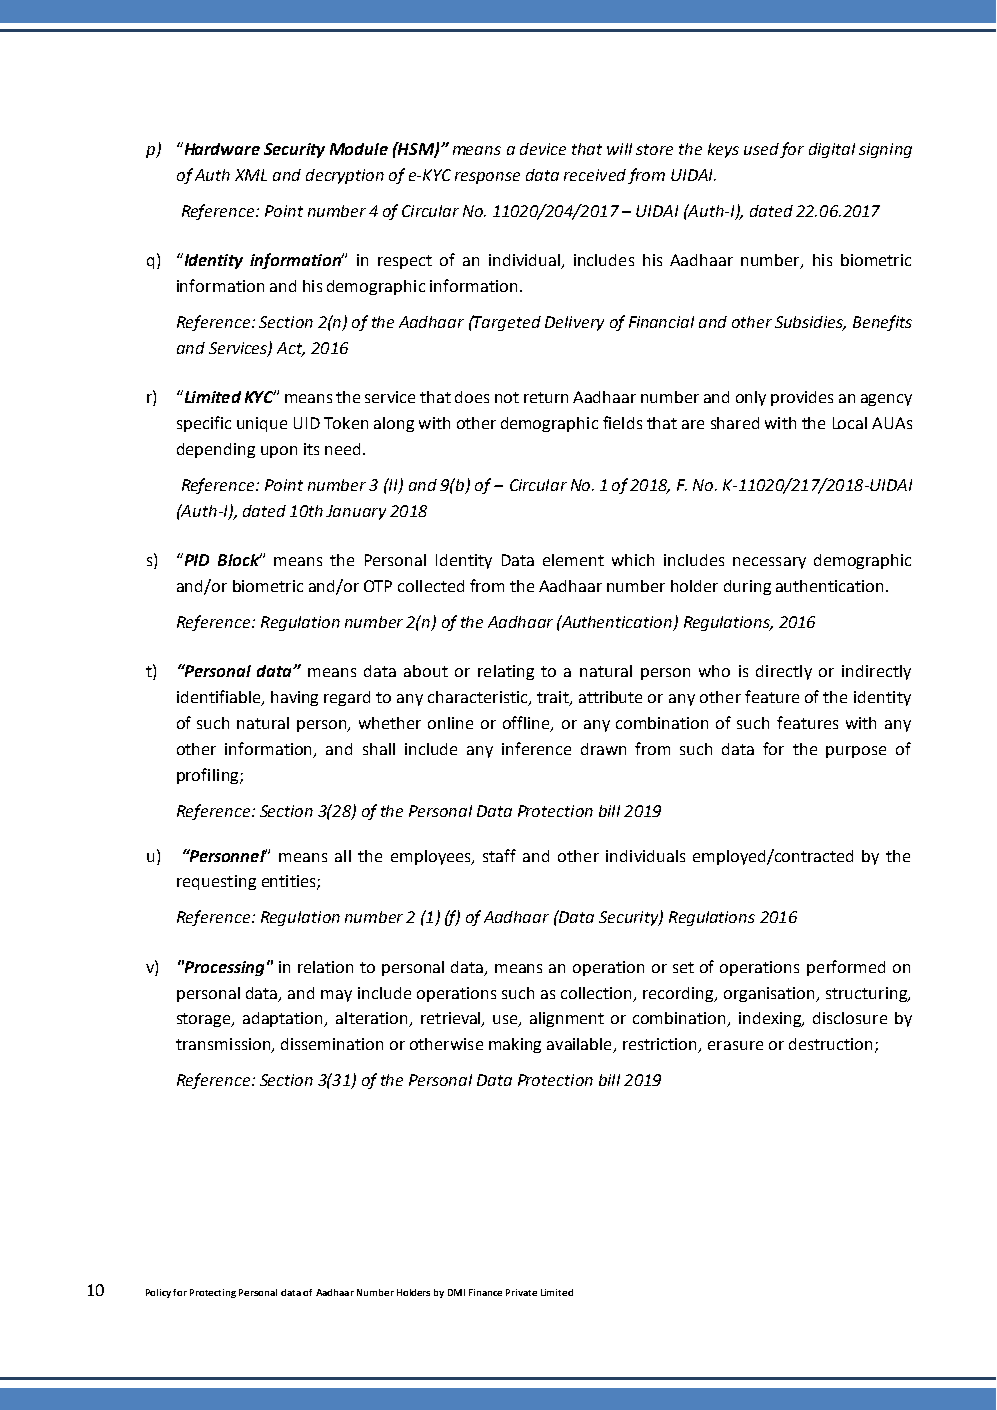 This image has width=997, height=1410. Describe the element at coordinates (487, 178) in the image. I see `response` at that location.
